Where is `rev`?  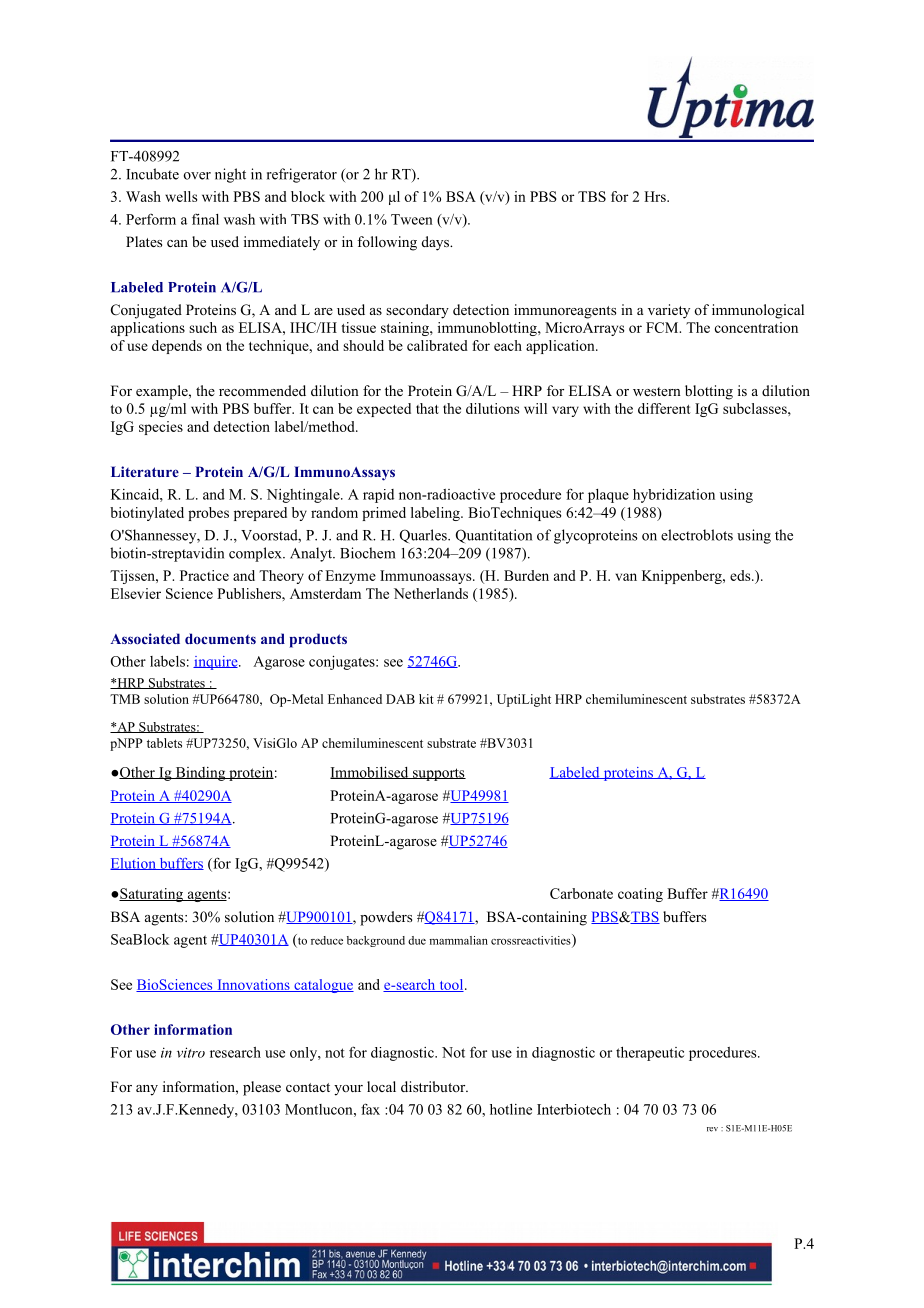
rev is located at coordinates (712, 1129).
